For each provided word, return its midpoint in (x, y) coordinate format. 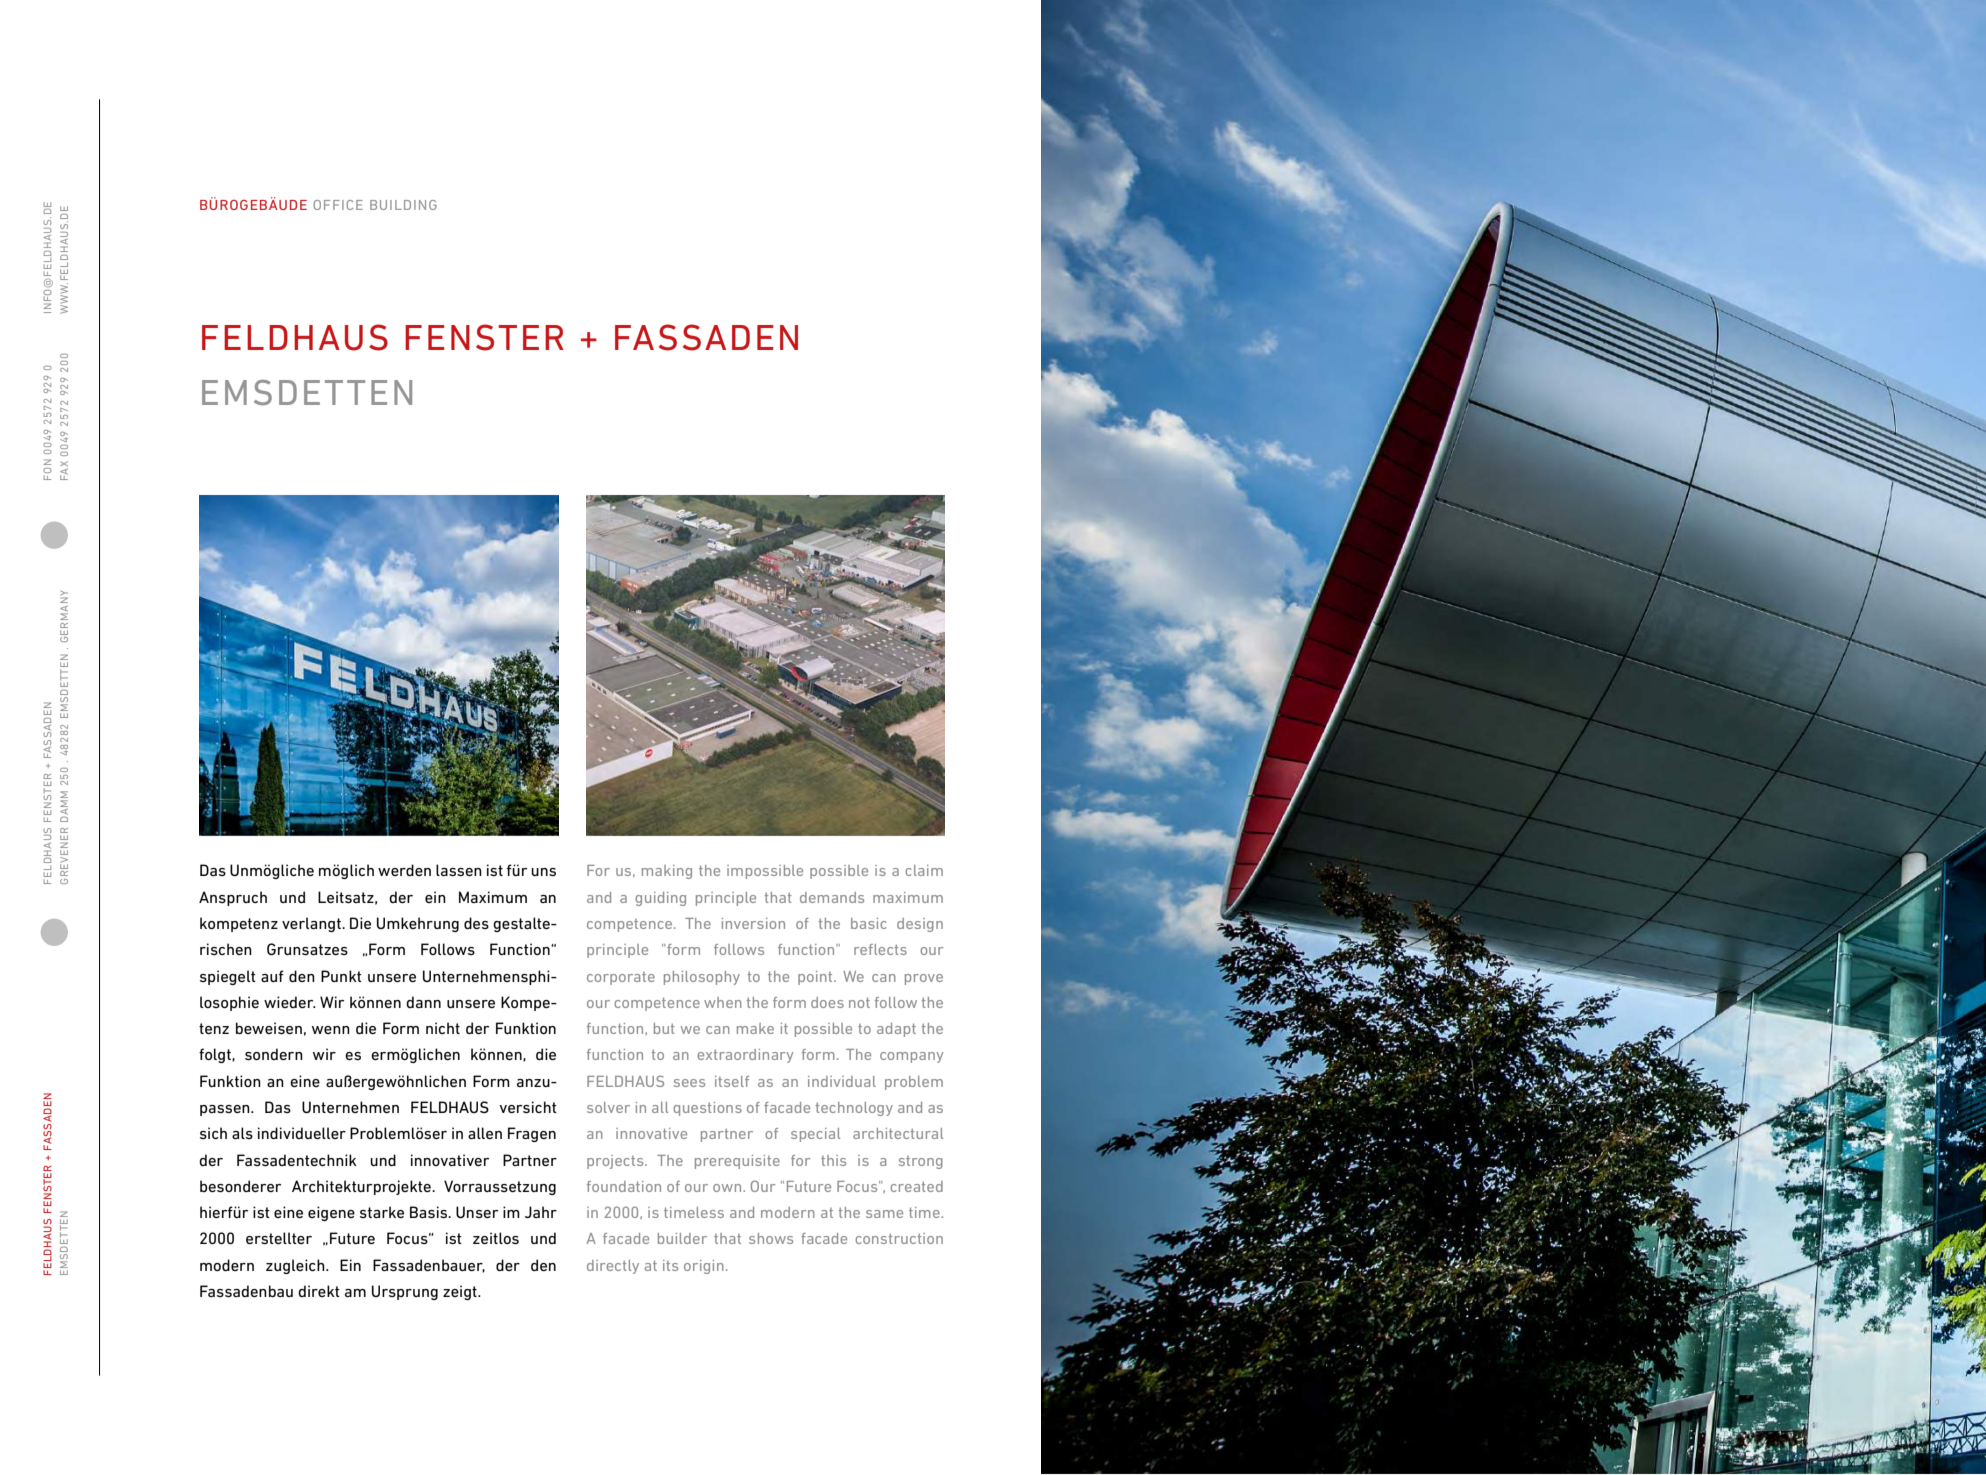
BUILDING (403, 205)
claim (924, 870)
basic (869, 923)
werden (404, 870)
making (667, 872)
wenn (331, 1030)
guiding (660, 899)
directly (613, 1267)
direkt (319, 1291)
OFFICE (338, 205)
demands (832, 897)
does (827, 1002)
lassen (459, 870)
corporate (621, 978)
